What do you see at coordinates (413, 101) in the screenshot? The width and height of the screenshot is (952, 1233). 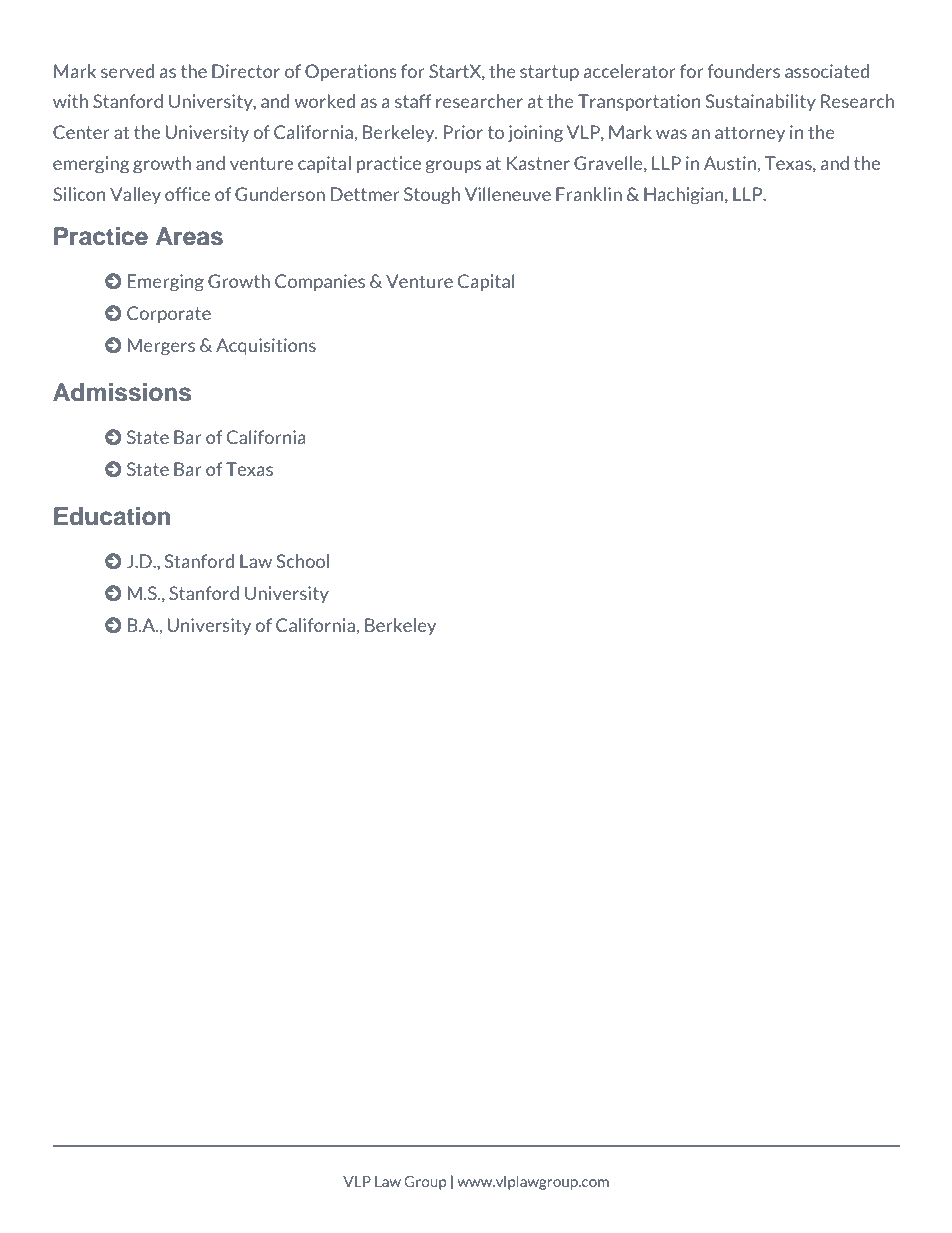 I see `staff` at bounding box center [413, 101].
